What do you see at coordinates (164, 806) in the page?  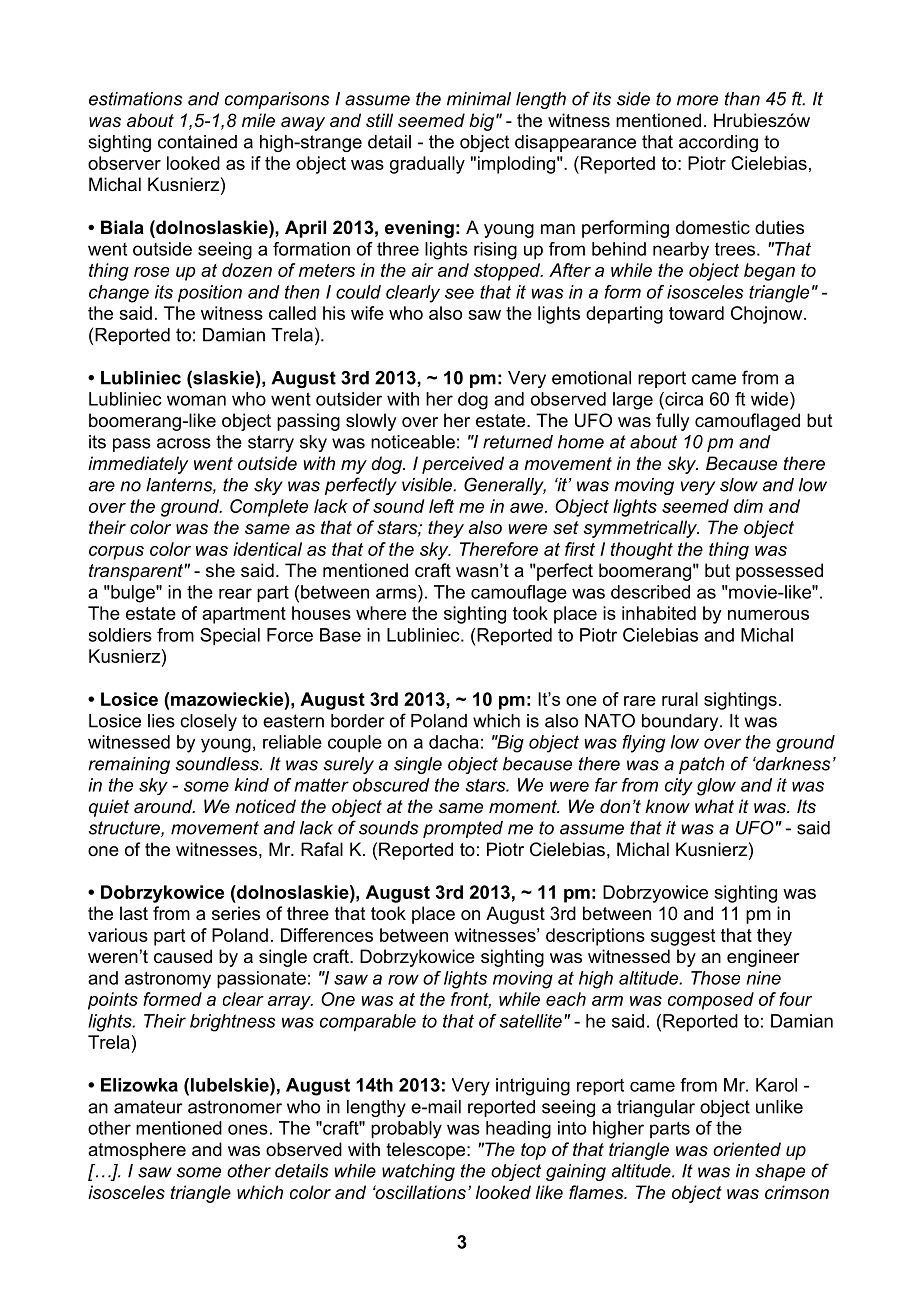 I see `around` at bounding box center [164, 806].
